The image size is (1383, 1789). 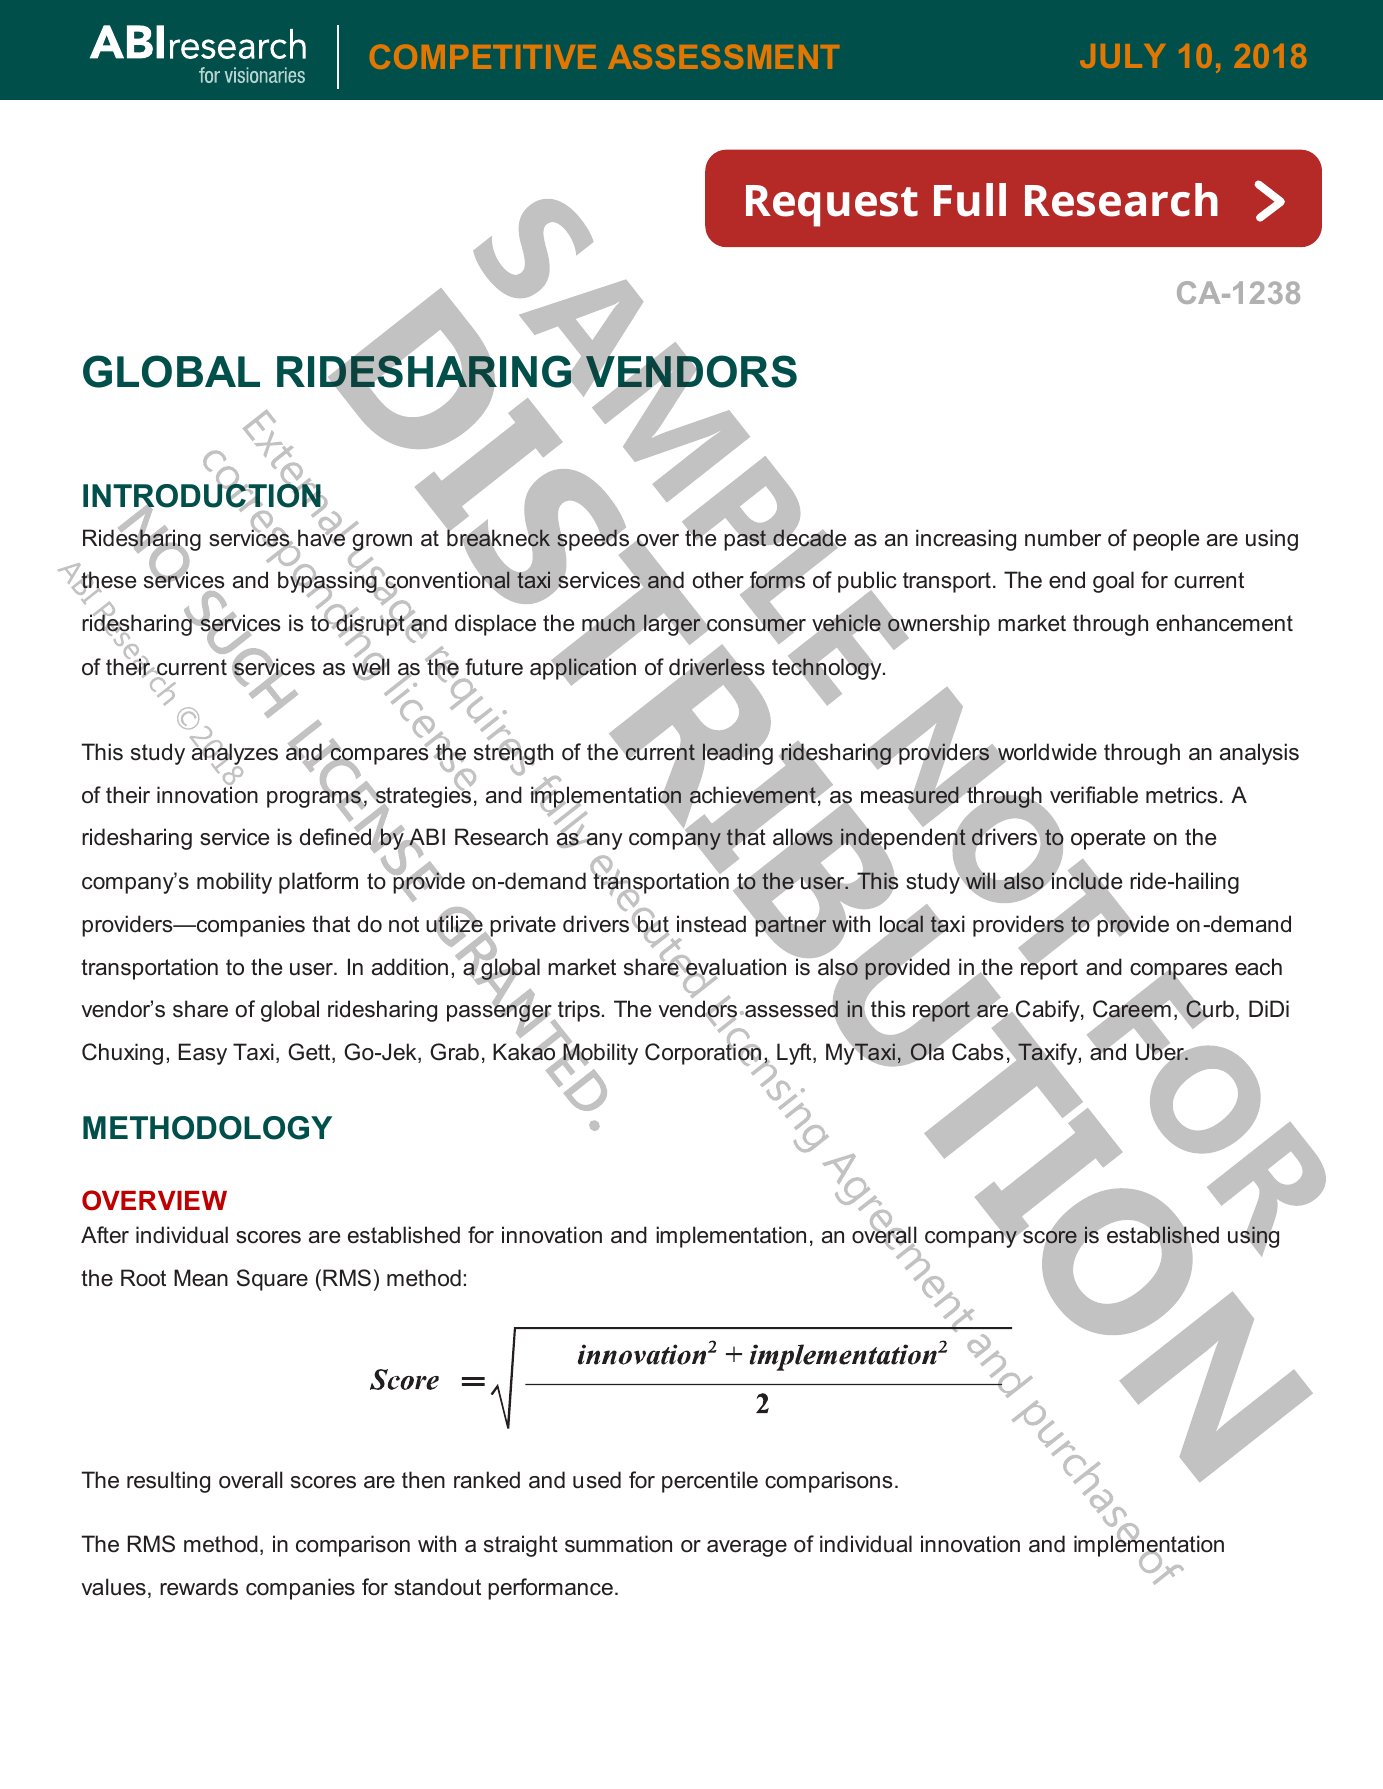 I want to click on rewards, so click(x=199, y=1587).
